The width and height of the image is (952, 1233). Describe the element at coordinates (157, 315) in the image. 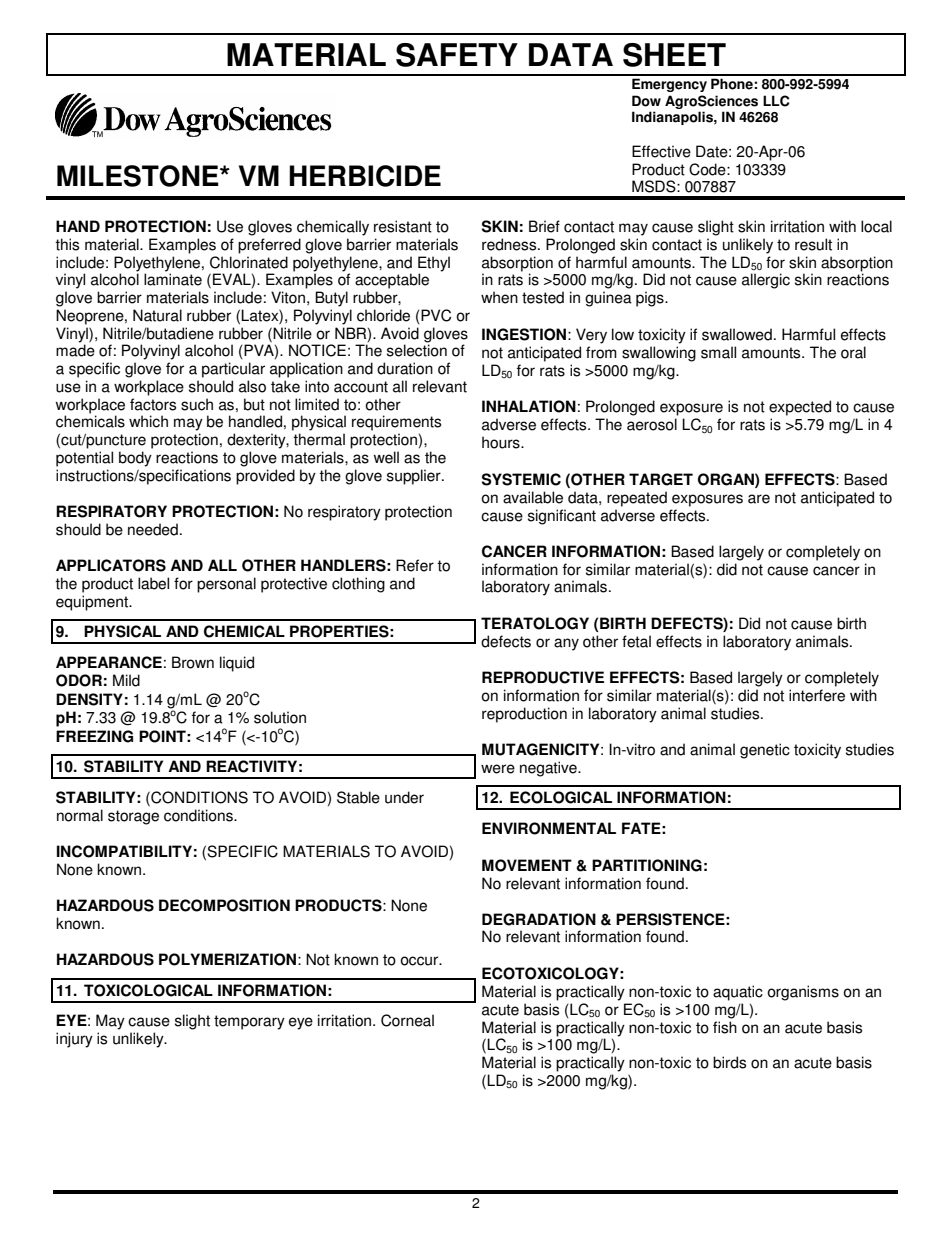

I see `Natural` at that location.
